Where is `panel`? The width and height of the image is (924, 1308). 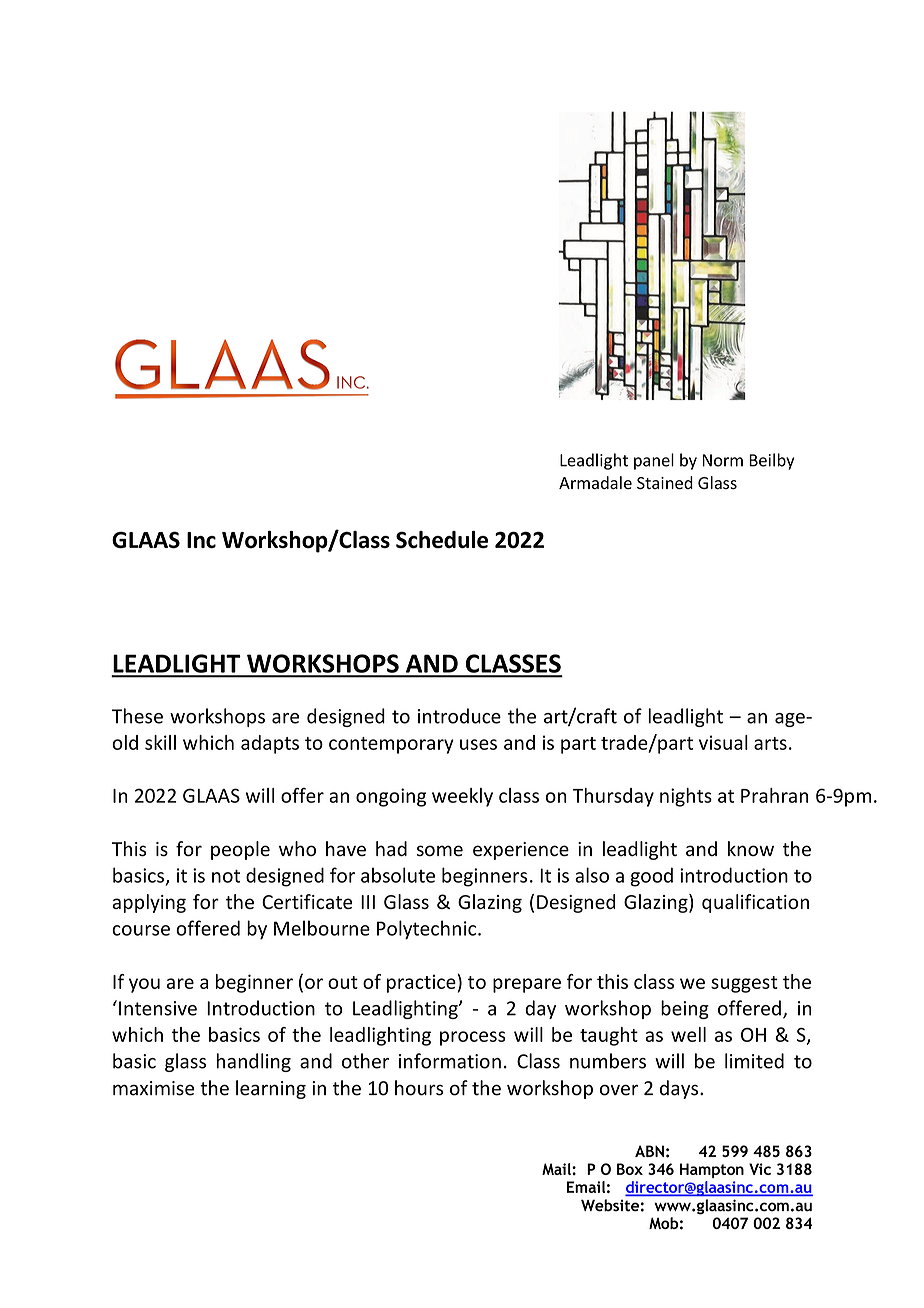
panel is located at coordinates (654, 461).
